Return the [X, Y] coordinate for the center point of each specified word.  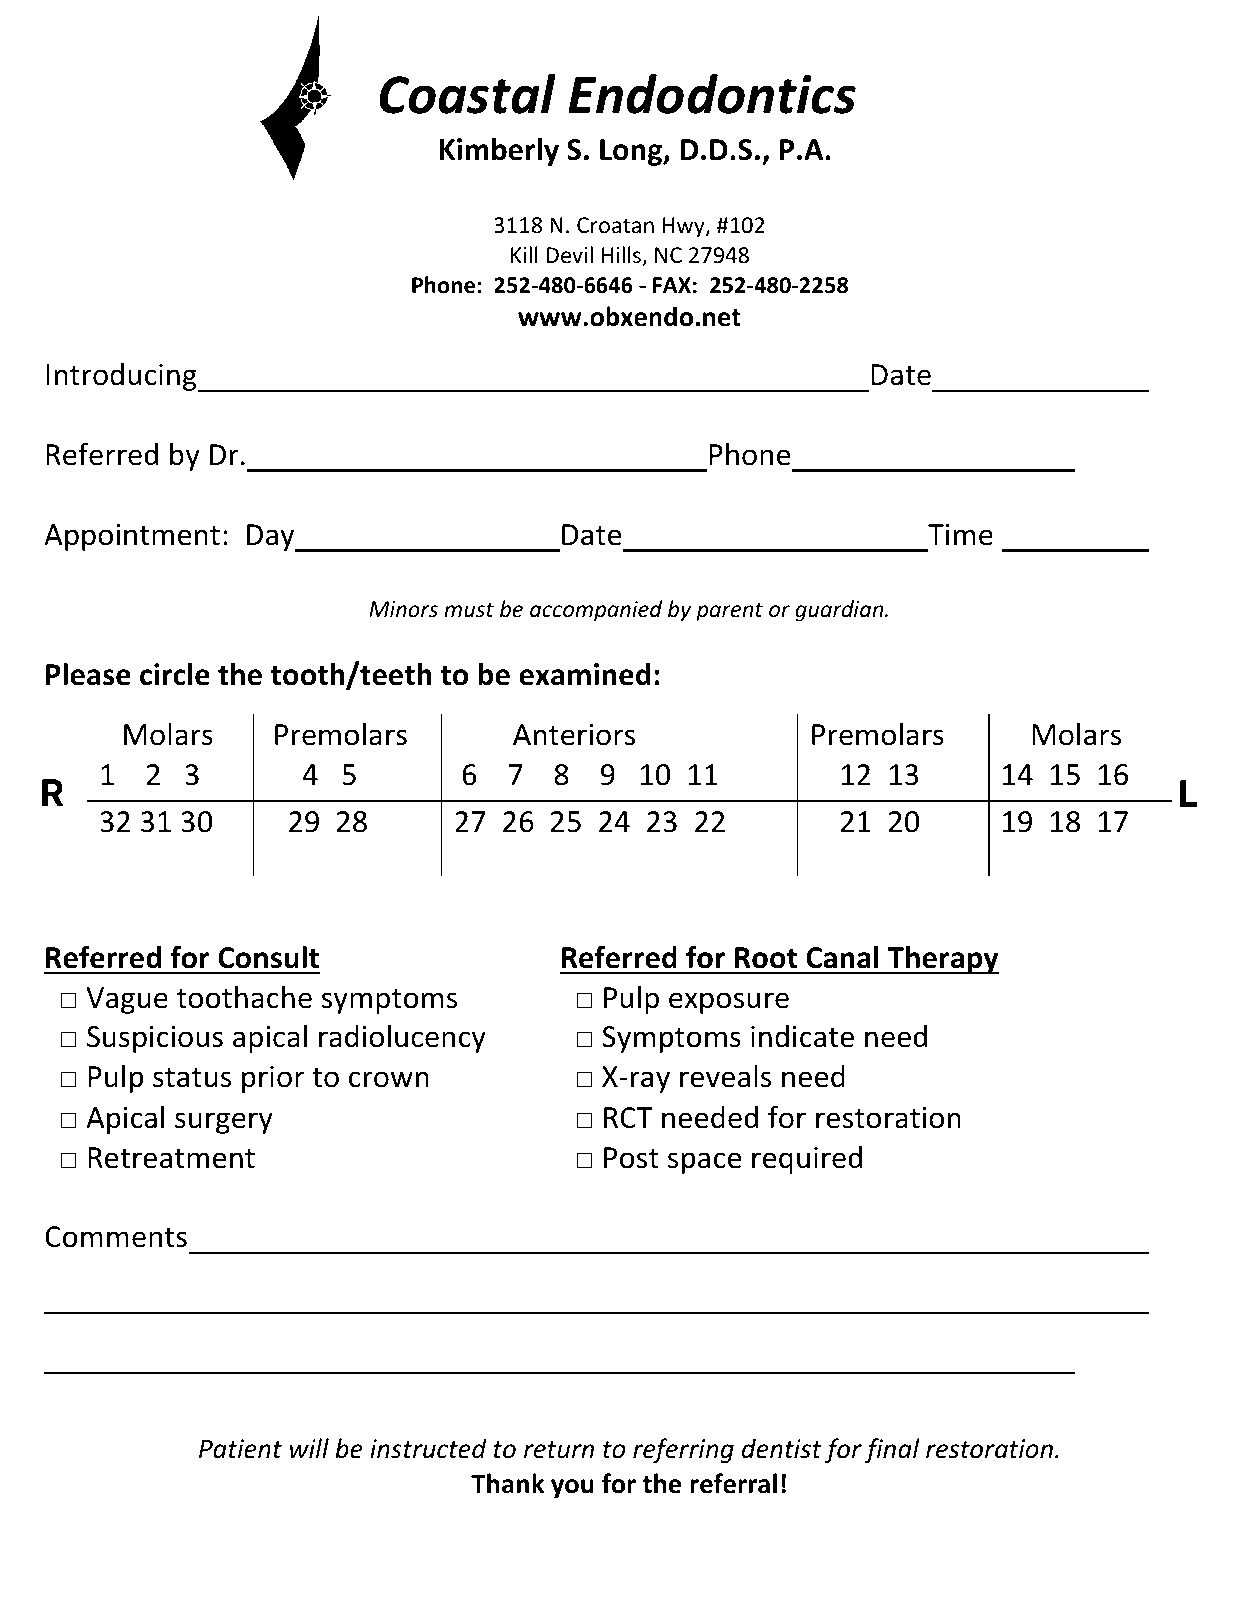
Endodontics [712, 94]
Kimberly [499, 152]
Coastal [467, 94]
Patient [240, 1449]
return [559, 1450]
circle [175, 674]
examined [585, 674]
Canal [842, 957]
